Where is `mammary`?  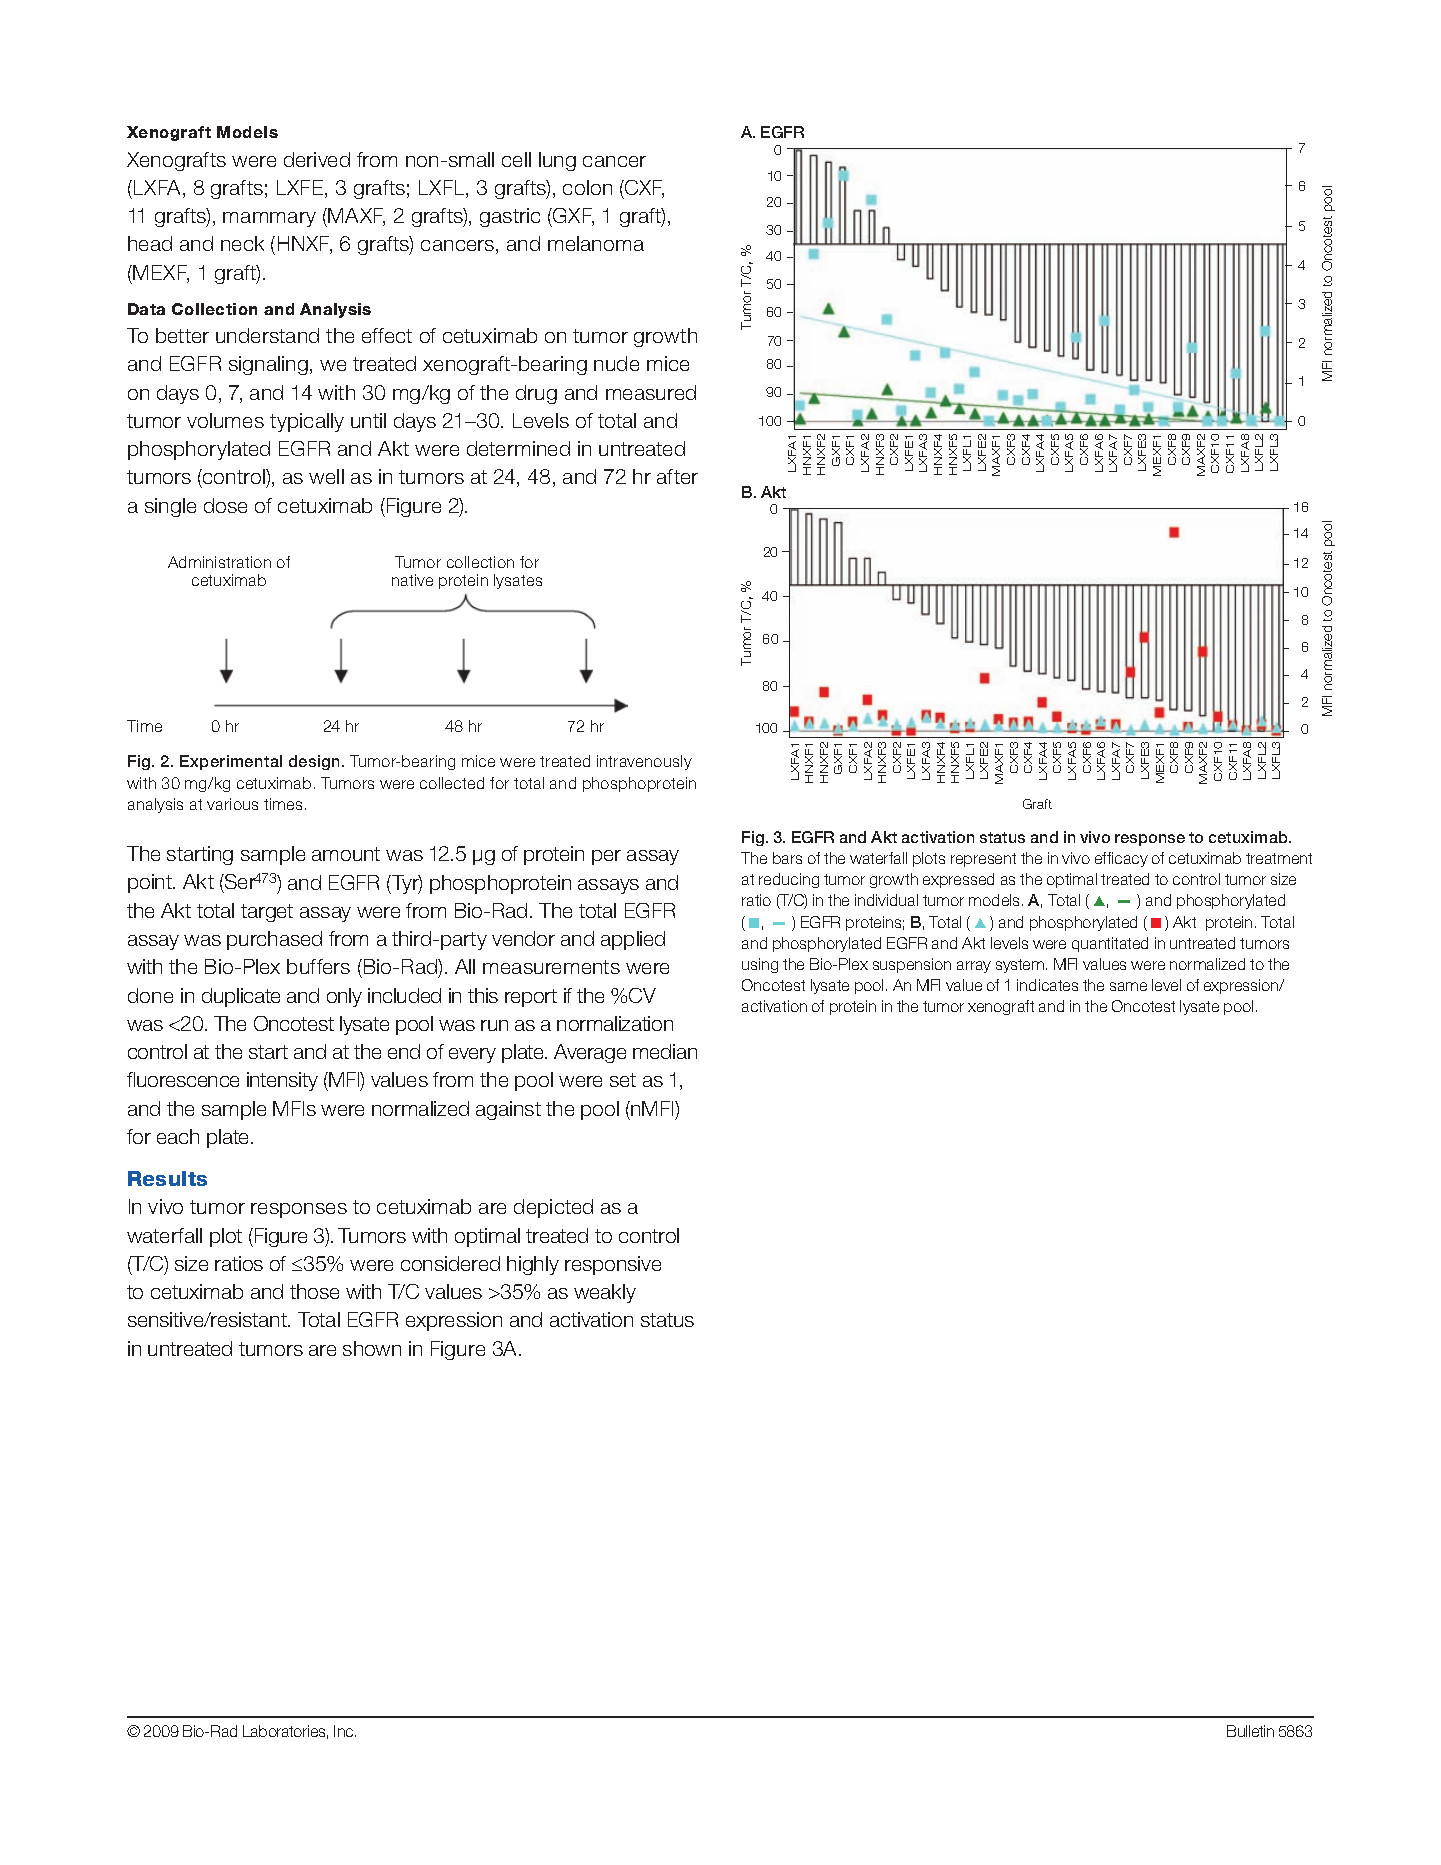
mammary is located at coordinates (269, 219).
